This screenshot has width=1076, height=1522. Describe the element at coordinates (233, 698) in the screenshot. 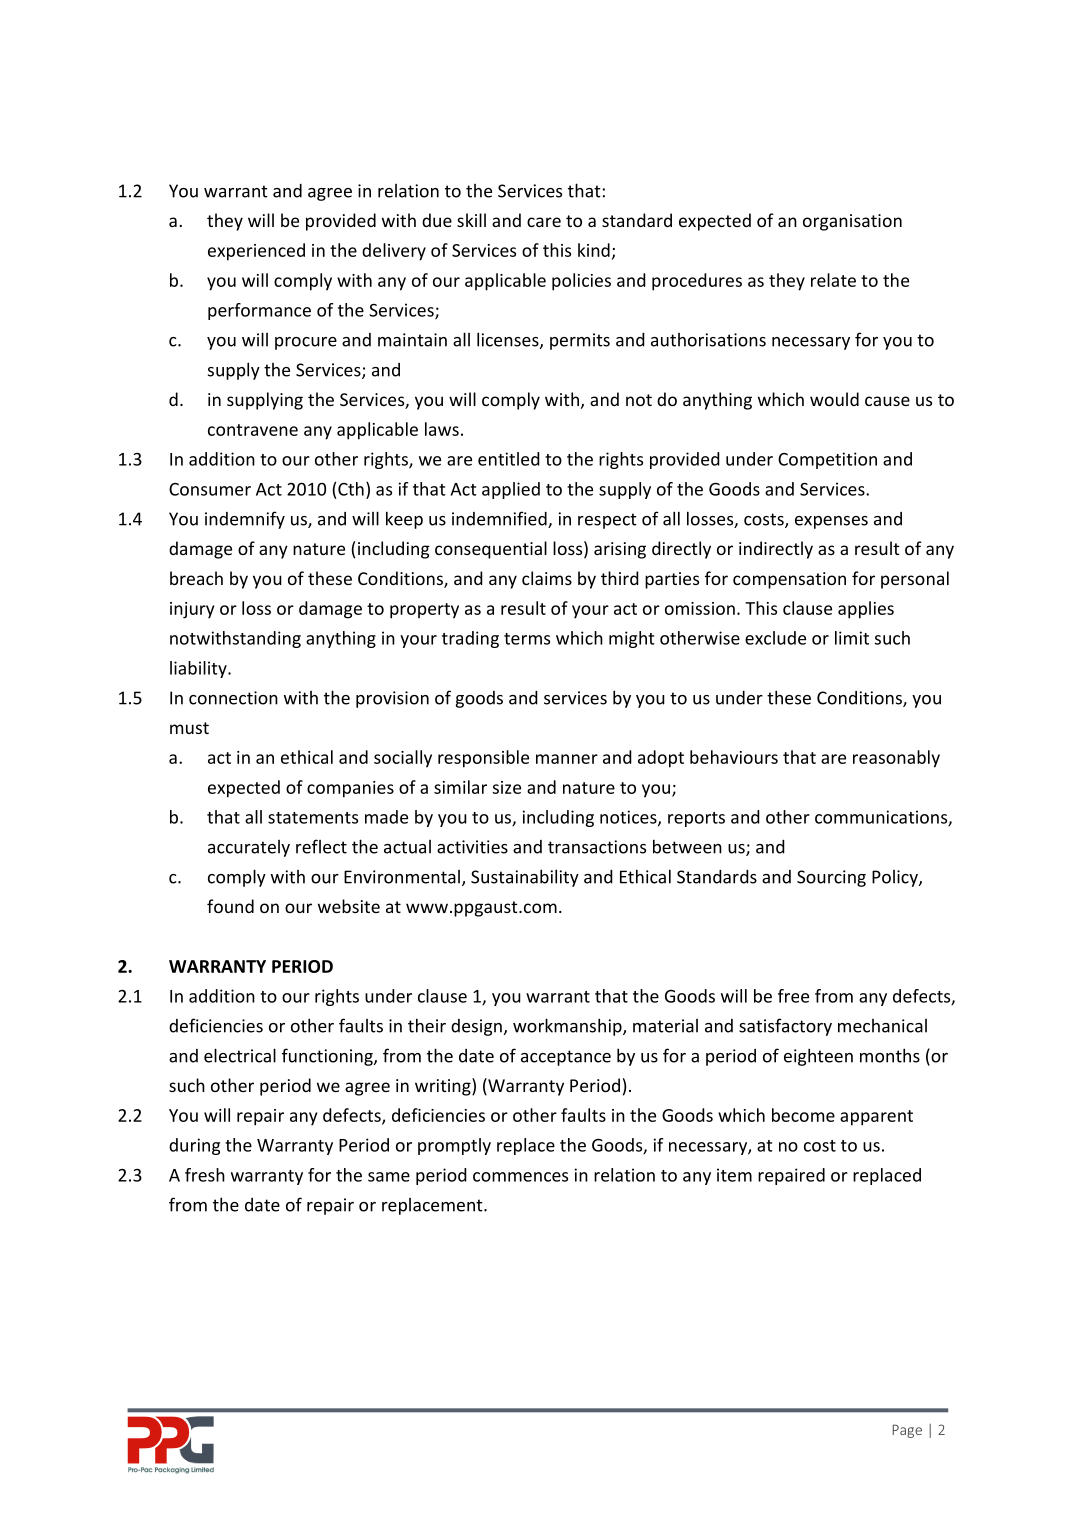

I see `connection` at that location.
